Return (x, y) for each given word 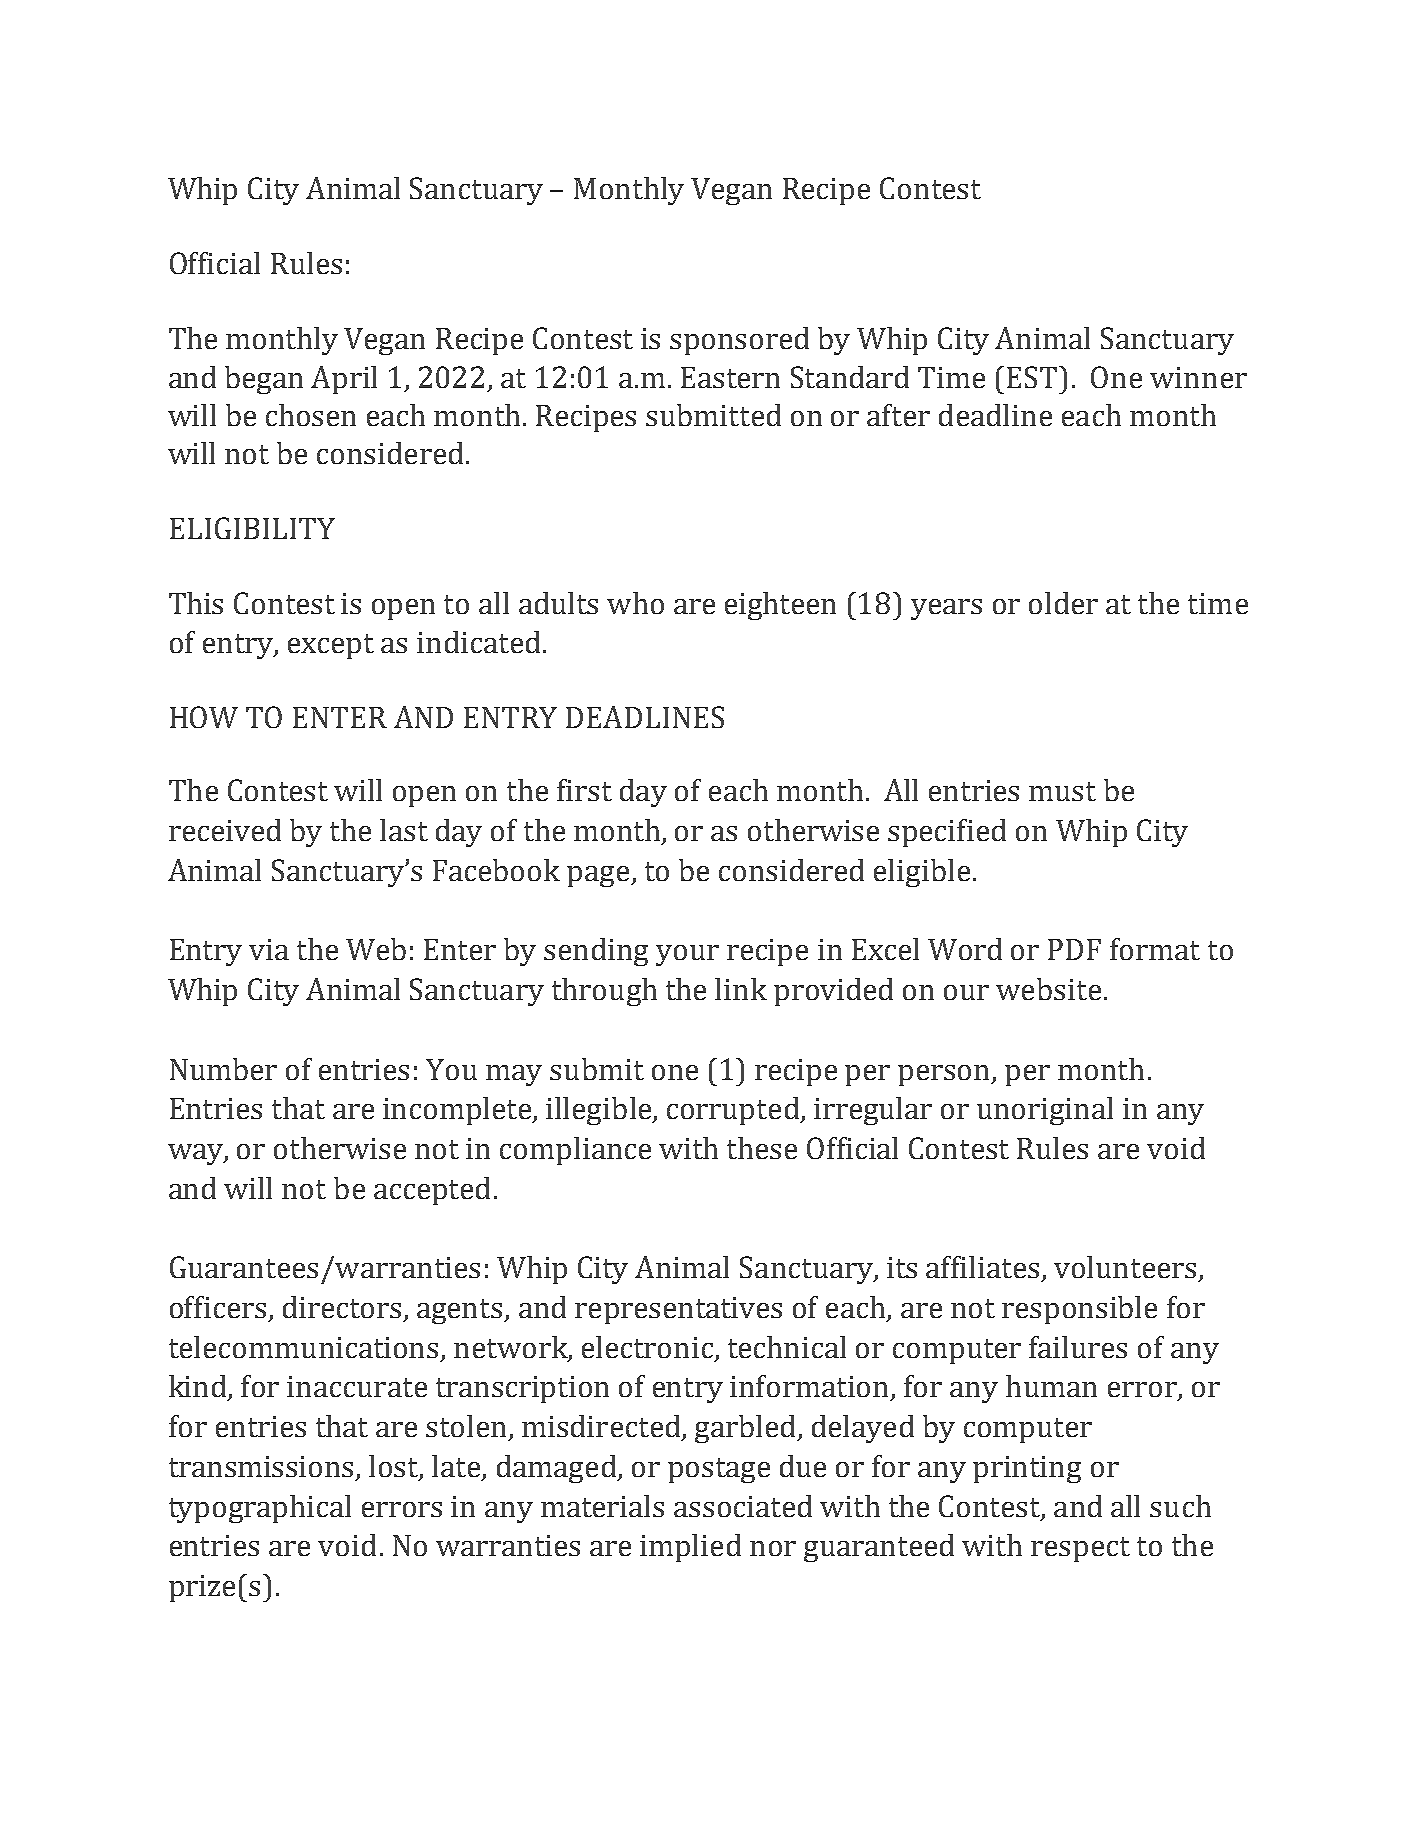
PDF (1074, 949)
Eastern (730, 377)
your (687, 955)
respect (1080, 1549)
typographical (260, 1509)
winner (1198, 377)
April (344, 380)
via (269, 949)
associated (743, 1506)
